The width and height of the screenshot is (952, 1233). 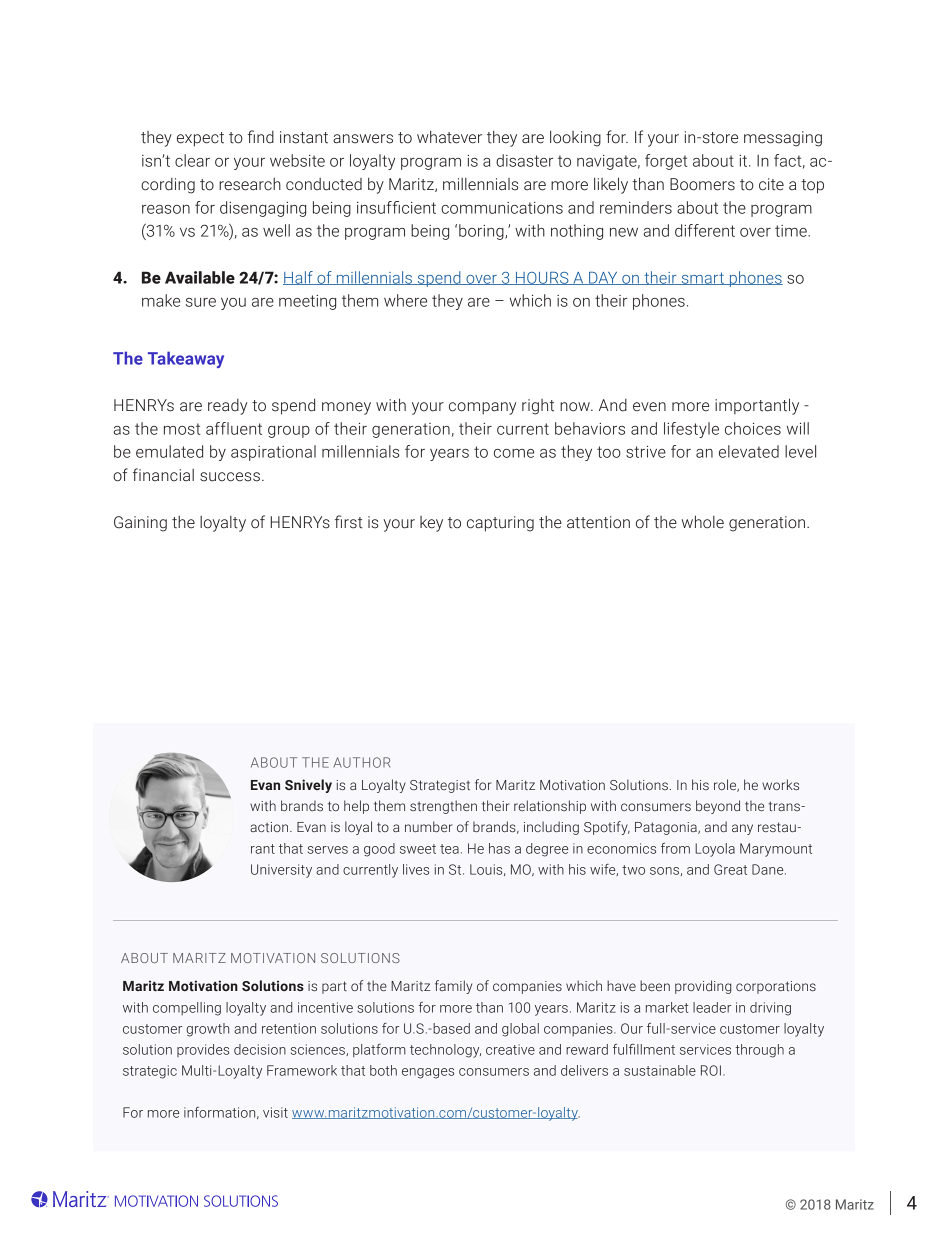 I want to click on clear, so click(x=192, y=160).
